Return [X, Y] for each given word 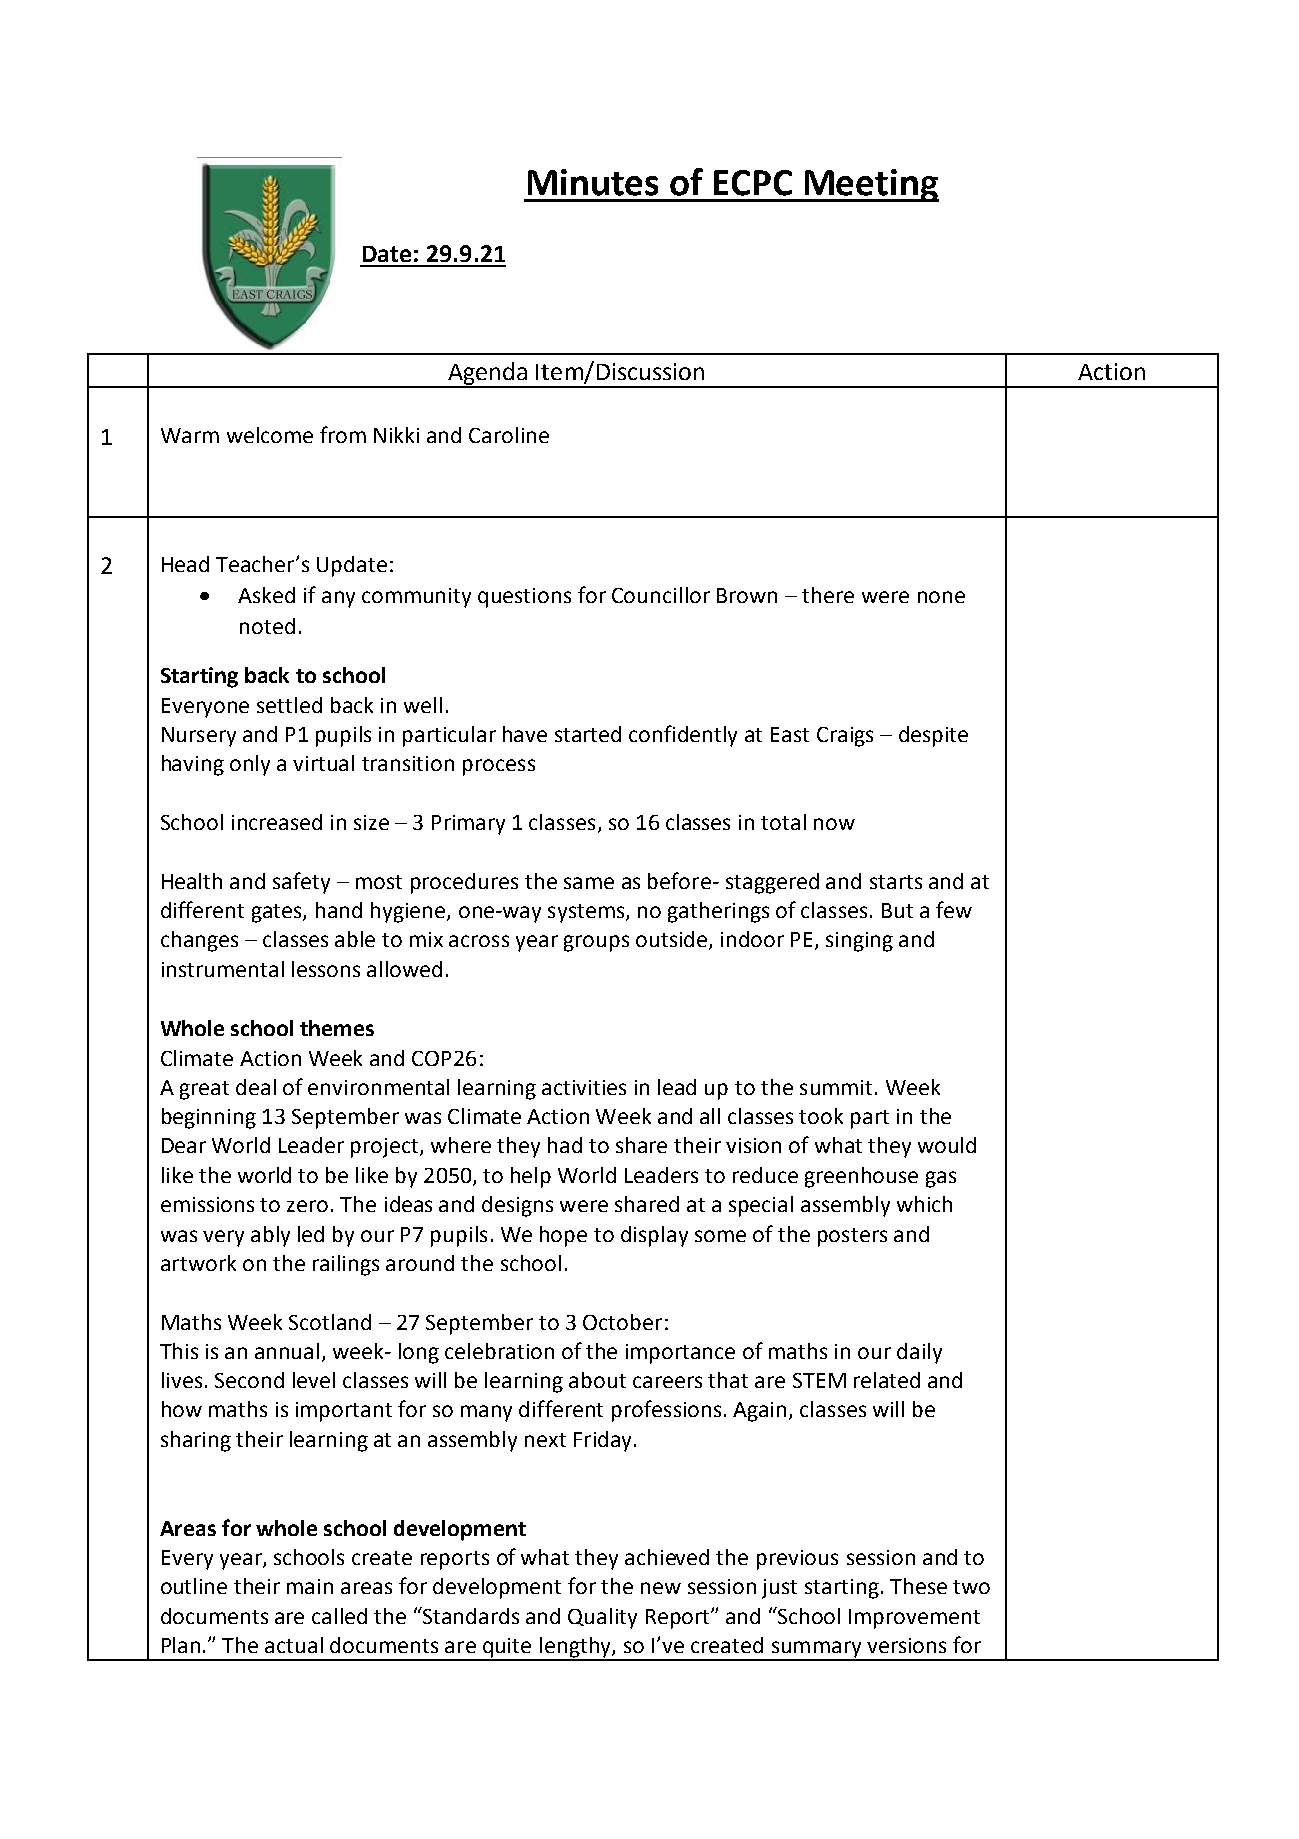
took [821, 1116]
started [588, 734]
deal [256, 1087]
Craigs [845, 737]
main [310, 1586]
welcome [270, 435]
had [565, 1145]
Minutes [593, 182]
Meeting [870, 185]
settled [289, 705]
